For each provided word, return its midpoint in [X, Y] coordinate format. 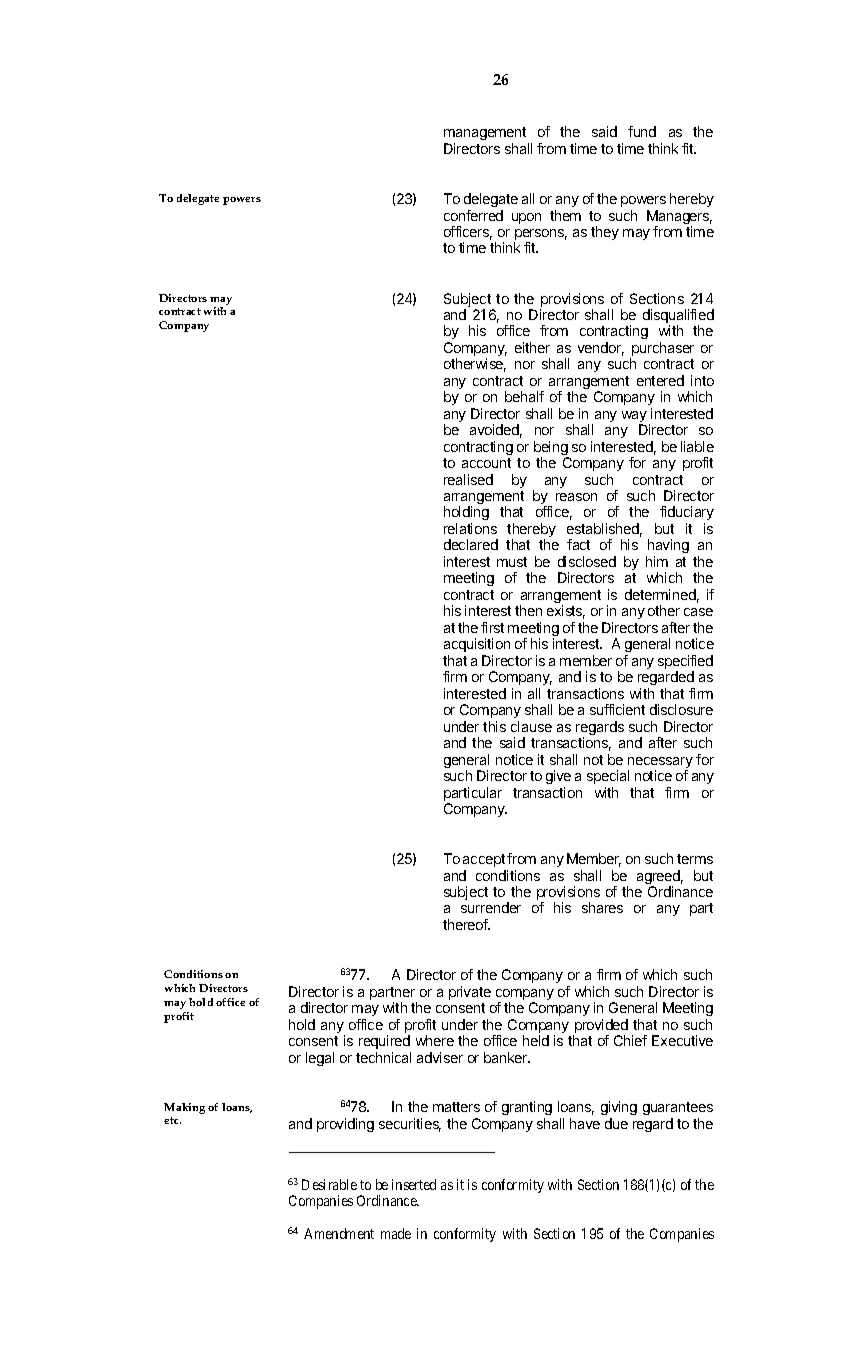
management [485, 133]
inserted [414, 1184]
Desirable [329, 1184]
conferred [473, 215]
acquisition [477, 645]
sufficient [617, 709]
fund [642, 131]
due [616, 1123]
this [494, 726]
